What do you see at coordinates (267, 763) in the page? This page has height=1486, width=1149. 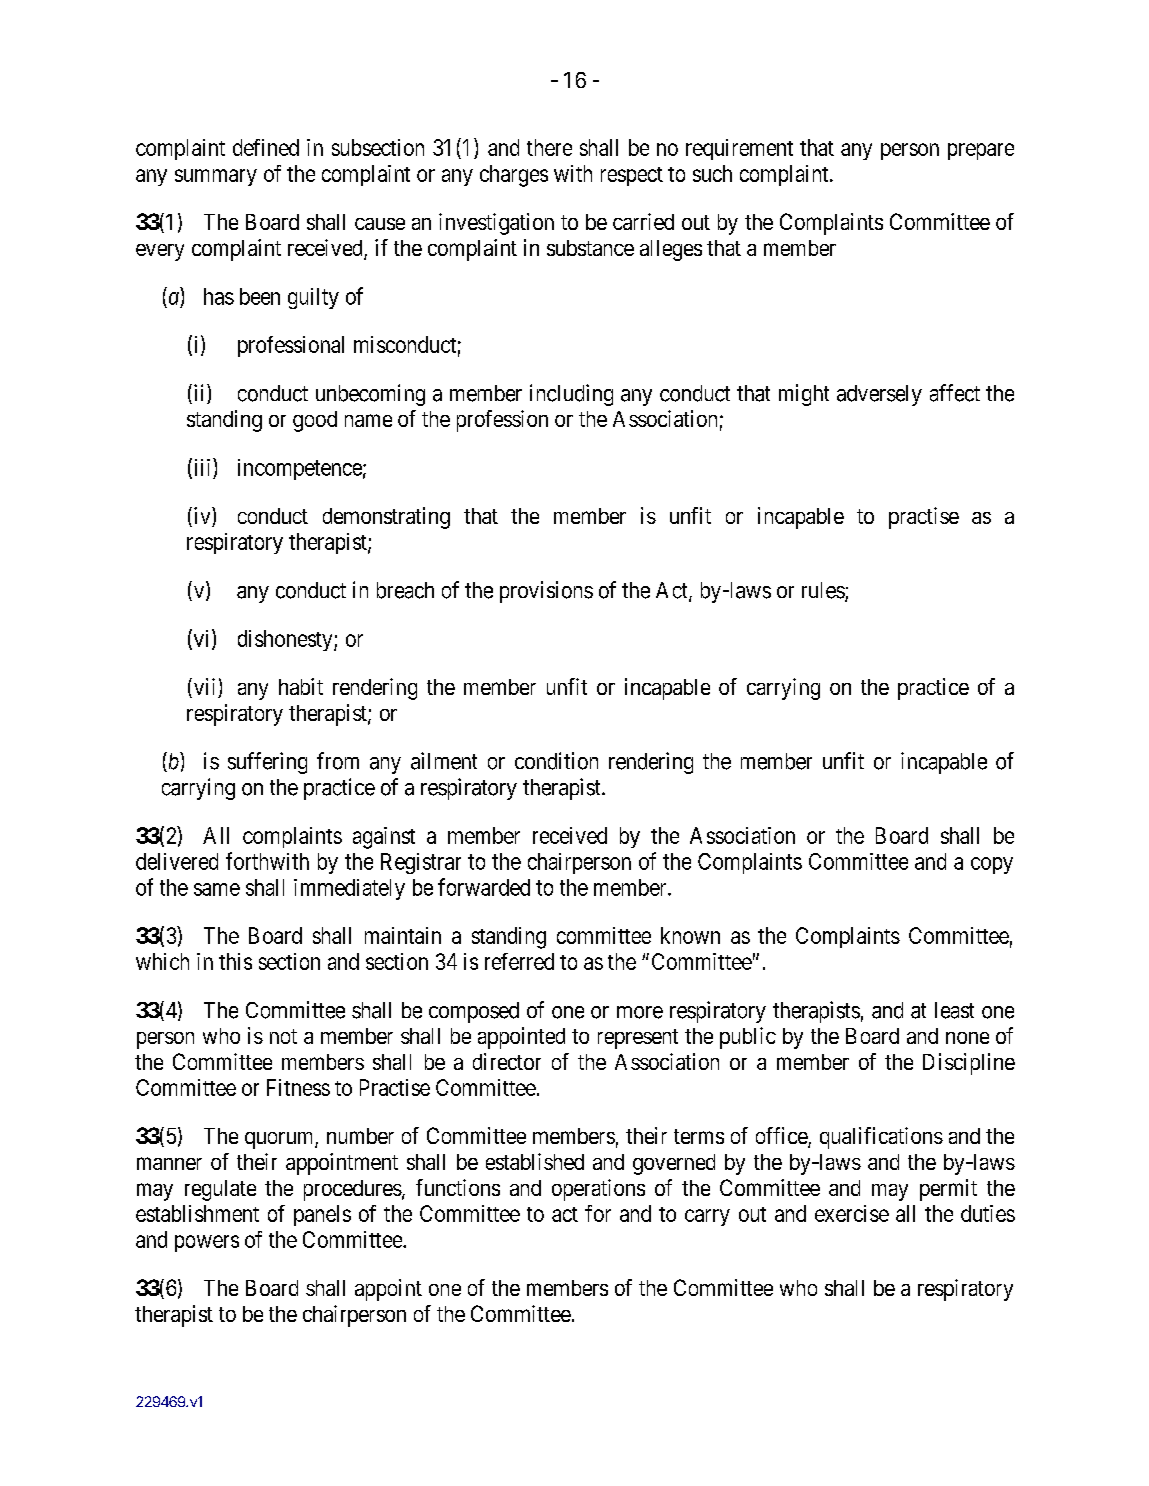 I see `suffering` at bounding box center [267, 763].
